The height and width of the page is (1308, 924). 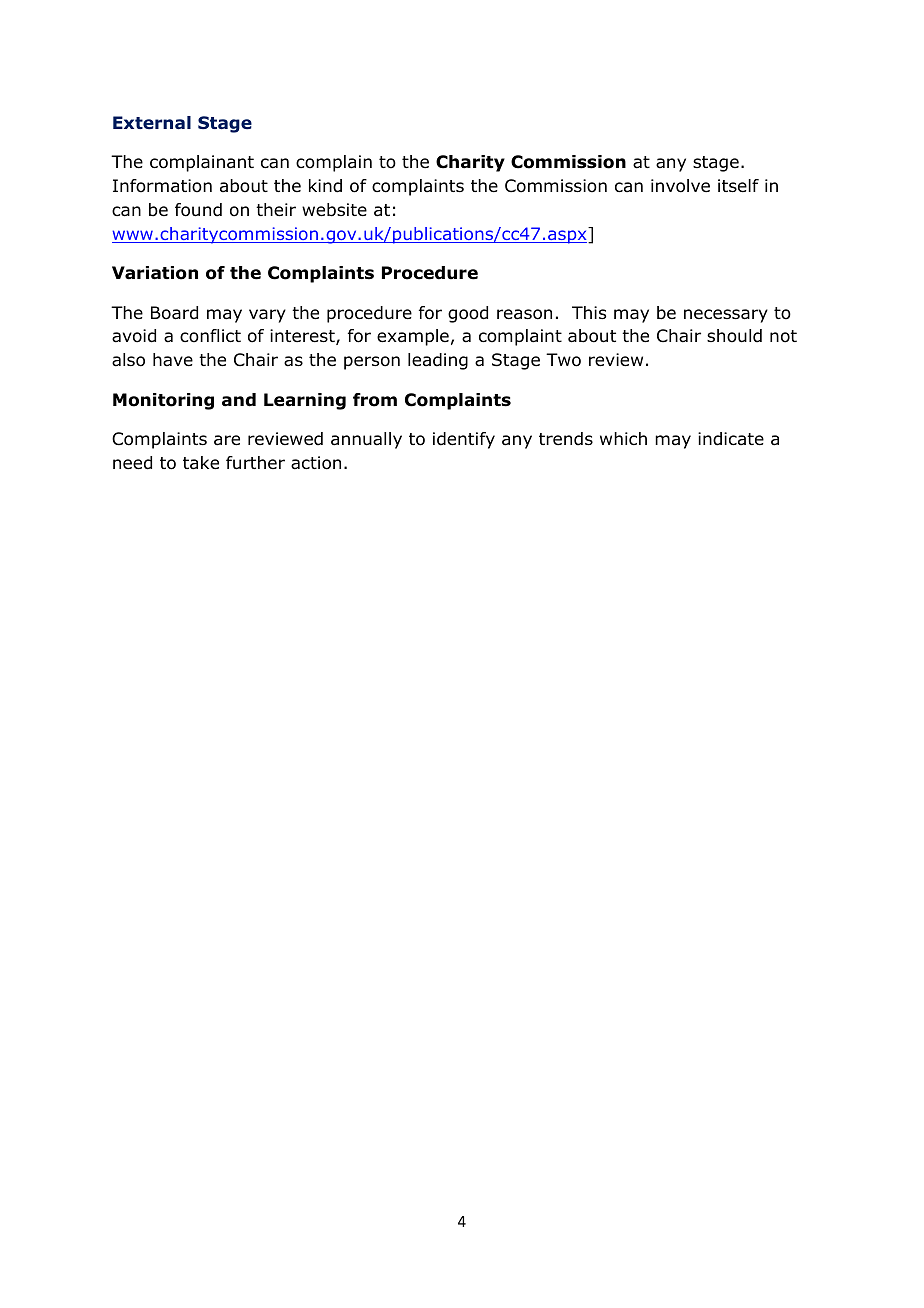 What do you see at coordinates (198, 210) in the page?
I see `found` at bounding box center [198, 210].
